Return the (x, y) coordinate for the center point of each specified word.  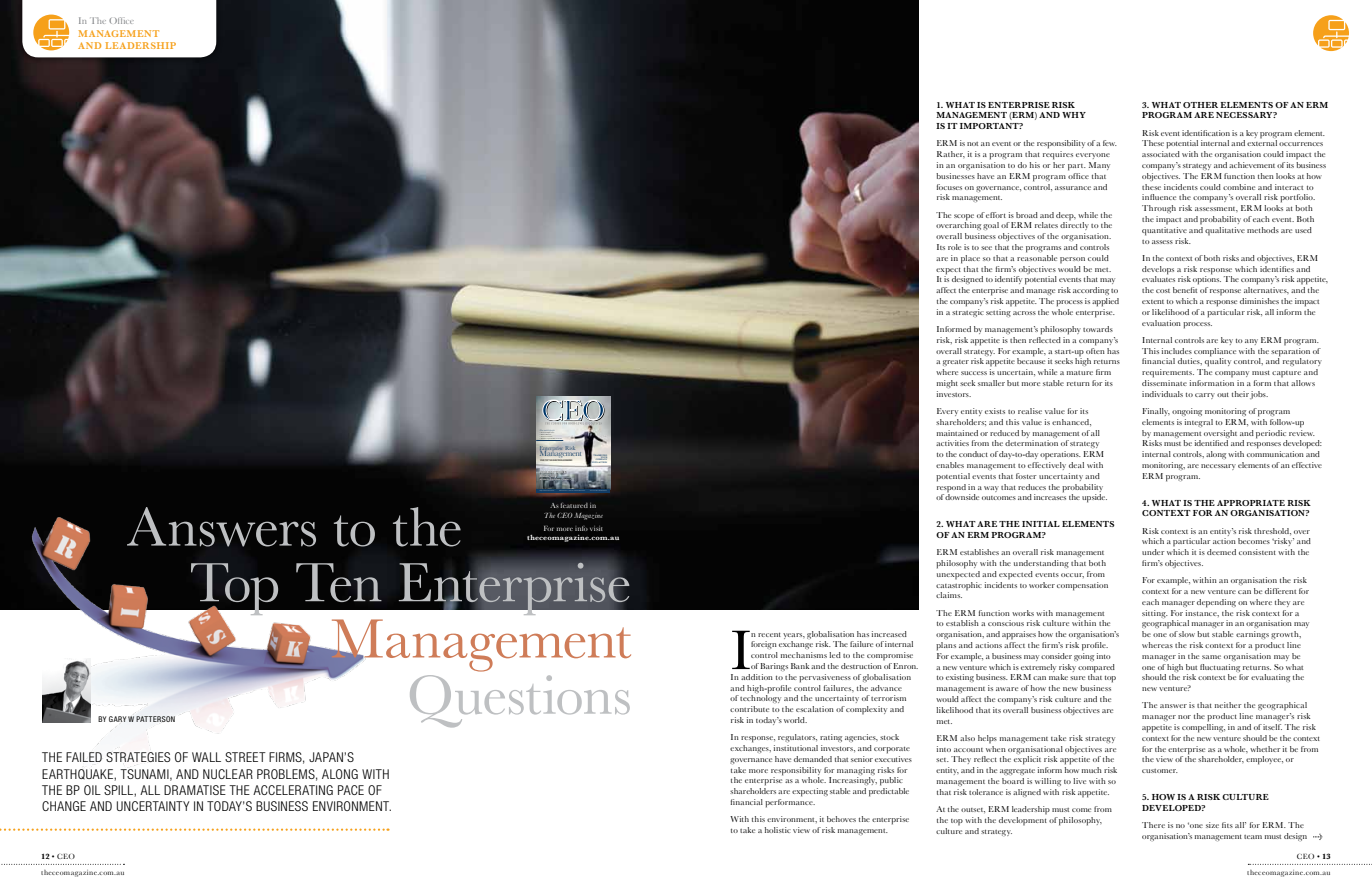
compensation (1082, 586)
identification (1206, 133)
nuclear (228, 774)
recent (769, 635)
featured (574, 505)
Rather (951, 154)
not (972, 144)
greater (956, 363)
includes (1177, 351)
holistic (778, 830)
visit (596, 528)
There (1153, 825)
